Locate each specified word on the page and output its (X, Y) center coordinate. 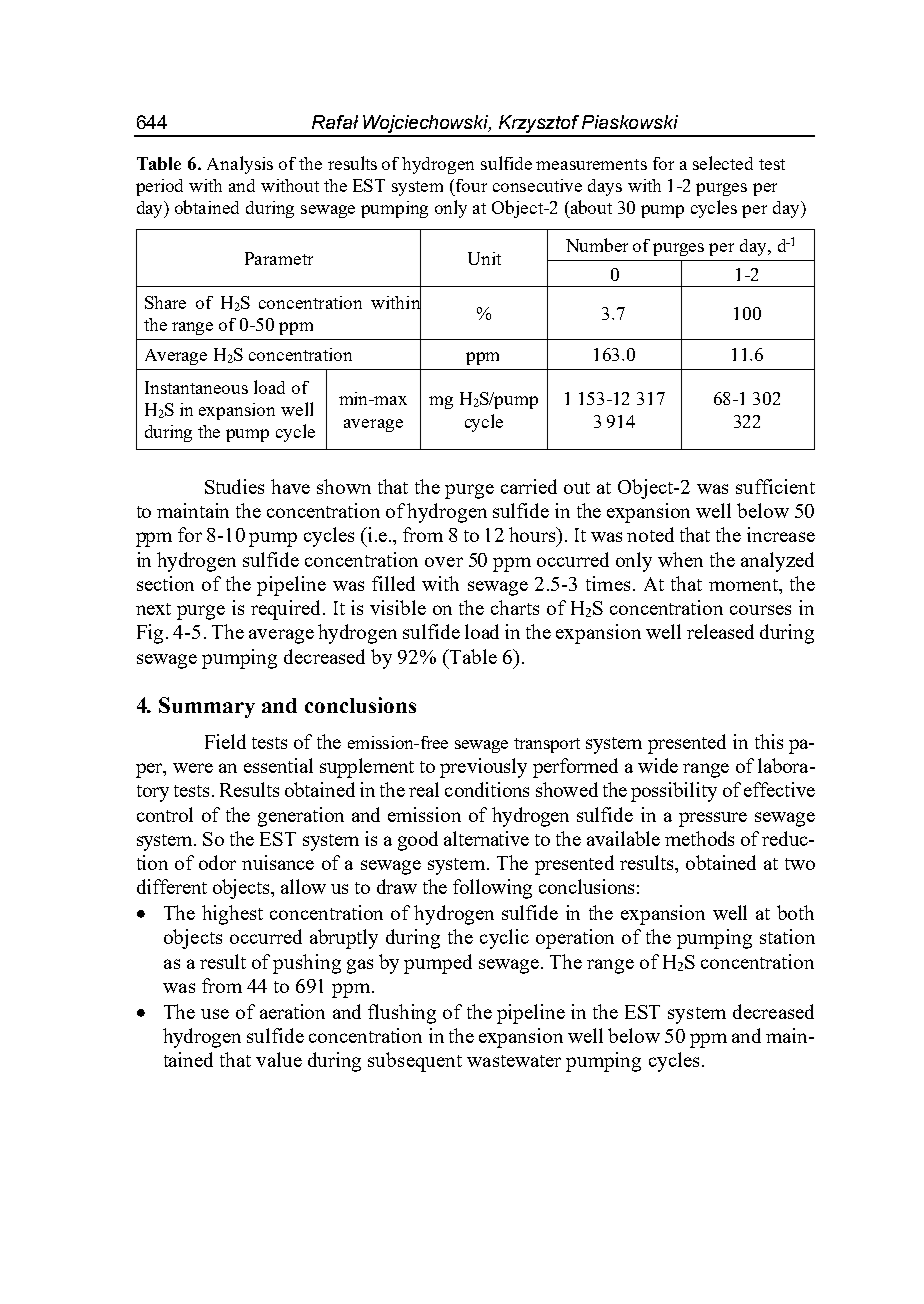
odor (217, 862)
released (720, 631)
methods (699, 838)
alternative (486, 838)
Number (597, 245)
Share (165, 302)
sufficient (775, 486)
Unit (484, 258)
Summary (207, 707)
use (215, 1014)
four (471, 185)
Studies (234, 486)
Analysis (240, 165)
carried (529, 486)
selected (723, 163)
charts (515, 607)
